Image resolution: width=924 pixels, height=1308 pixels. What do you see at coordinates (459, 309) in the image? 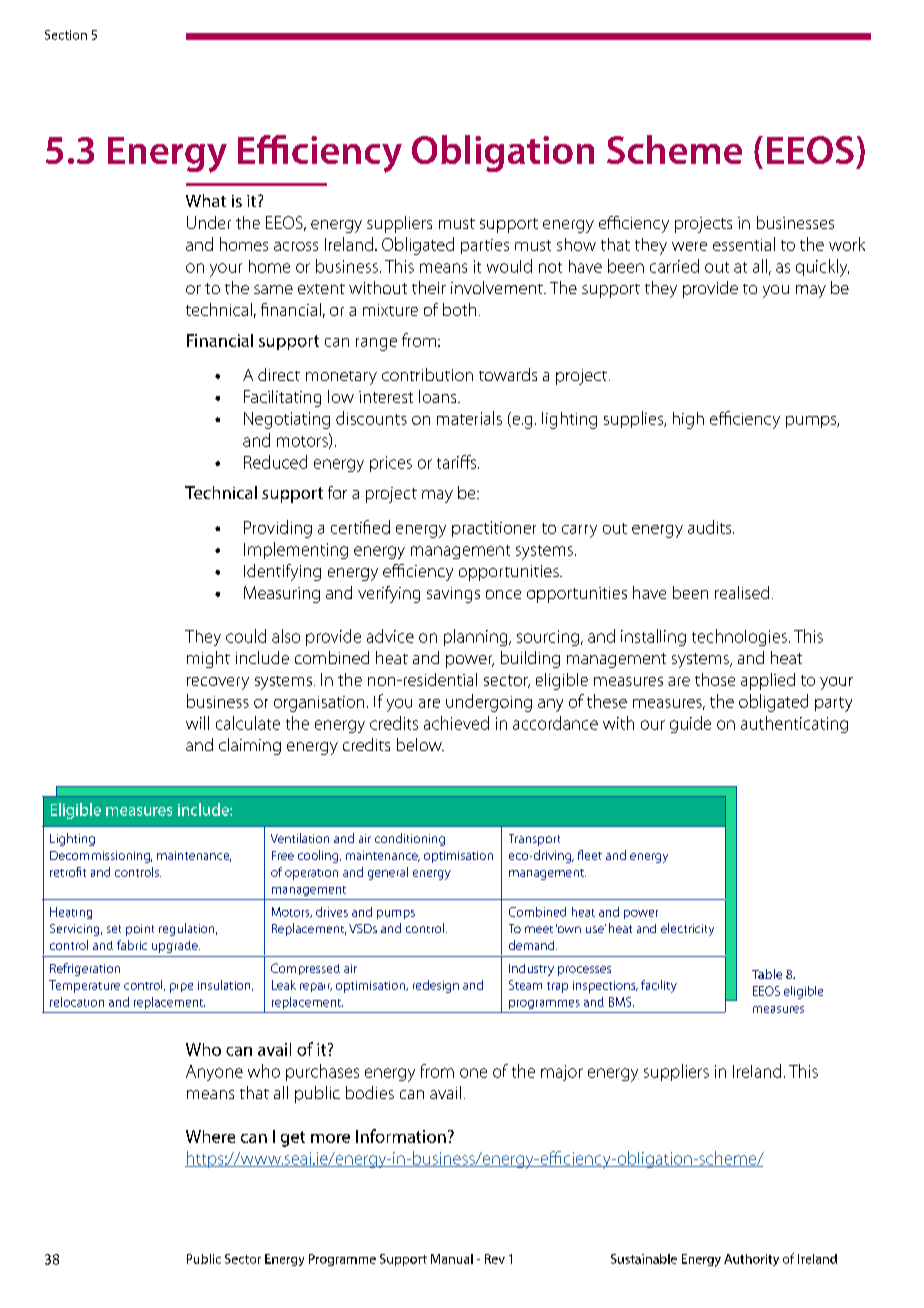
I see `both` at bounding box center [459, 309].
